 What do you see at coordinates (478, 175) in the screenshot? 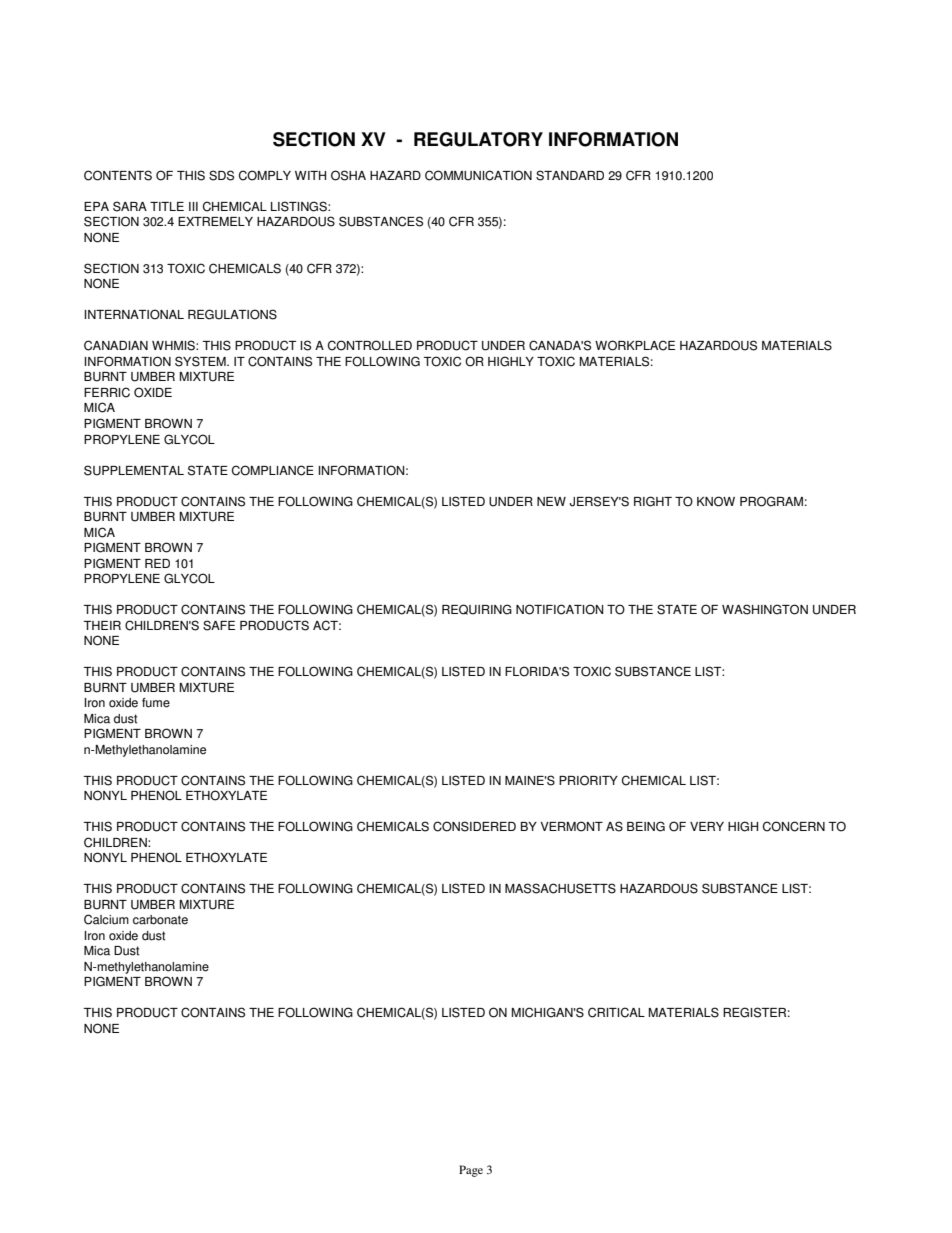
I see `COMMUNICATION` at bounding box center [478, 175].
